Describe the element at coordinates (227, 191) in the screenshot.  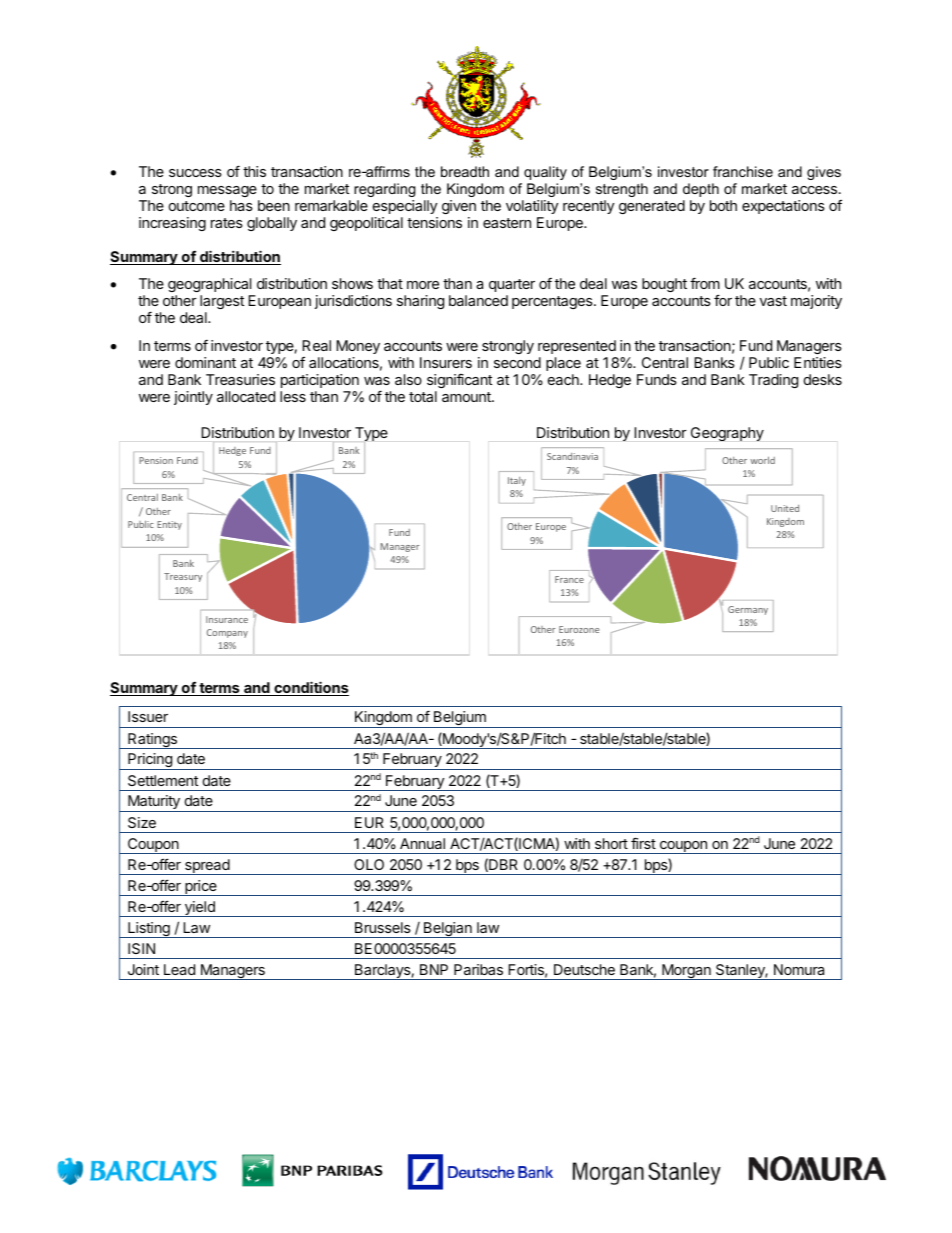
I see `message` at that location.
